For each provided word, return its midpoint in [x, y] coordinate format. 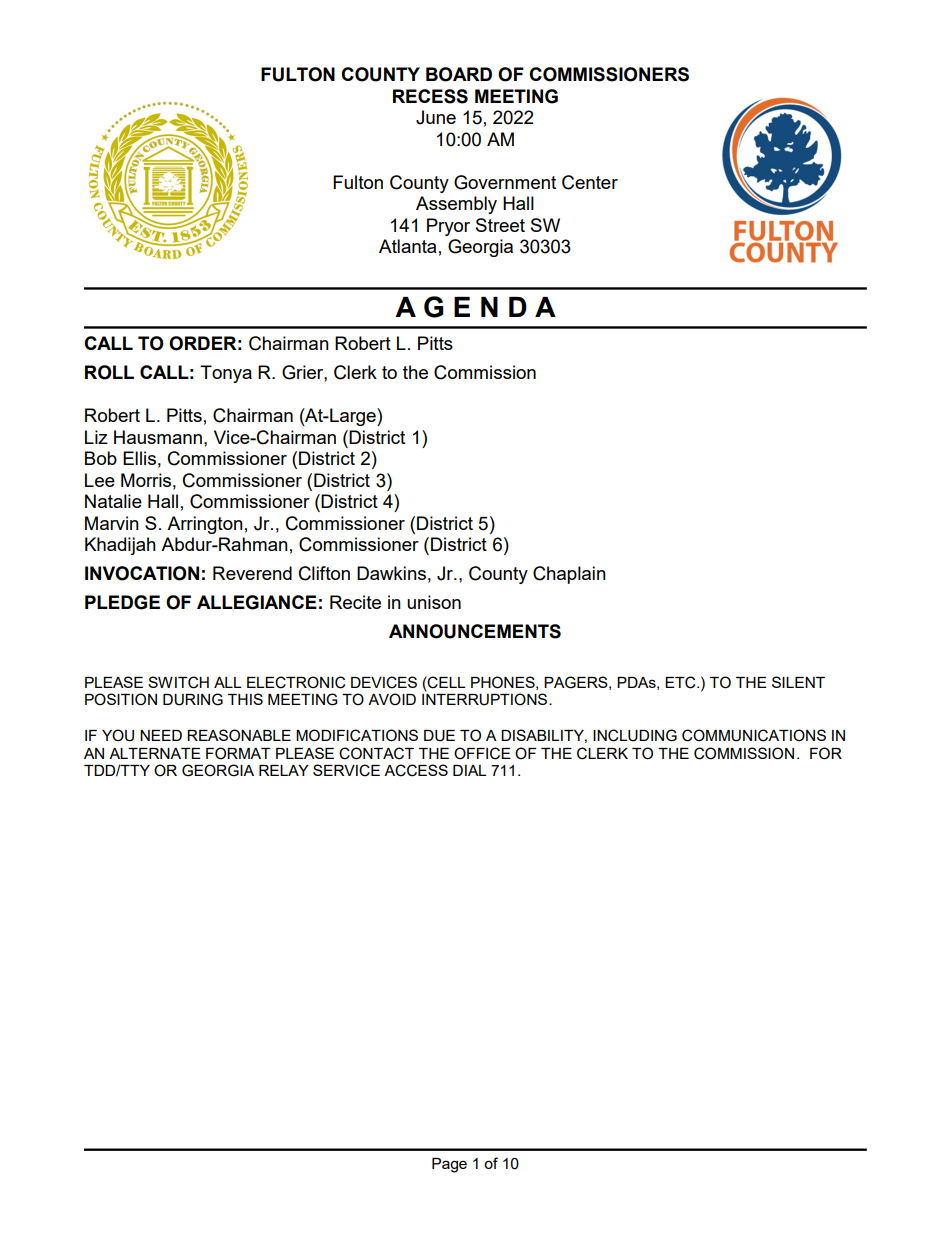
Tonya [226, 374]
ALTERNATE [155, 753]
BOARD [459, 74]
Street [500, 225]
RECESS [430, 96]
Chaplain [569, 575]
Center [590, 182]
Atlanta [407, 246]
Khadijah [120, 546]
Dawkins [391, 573]
